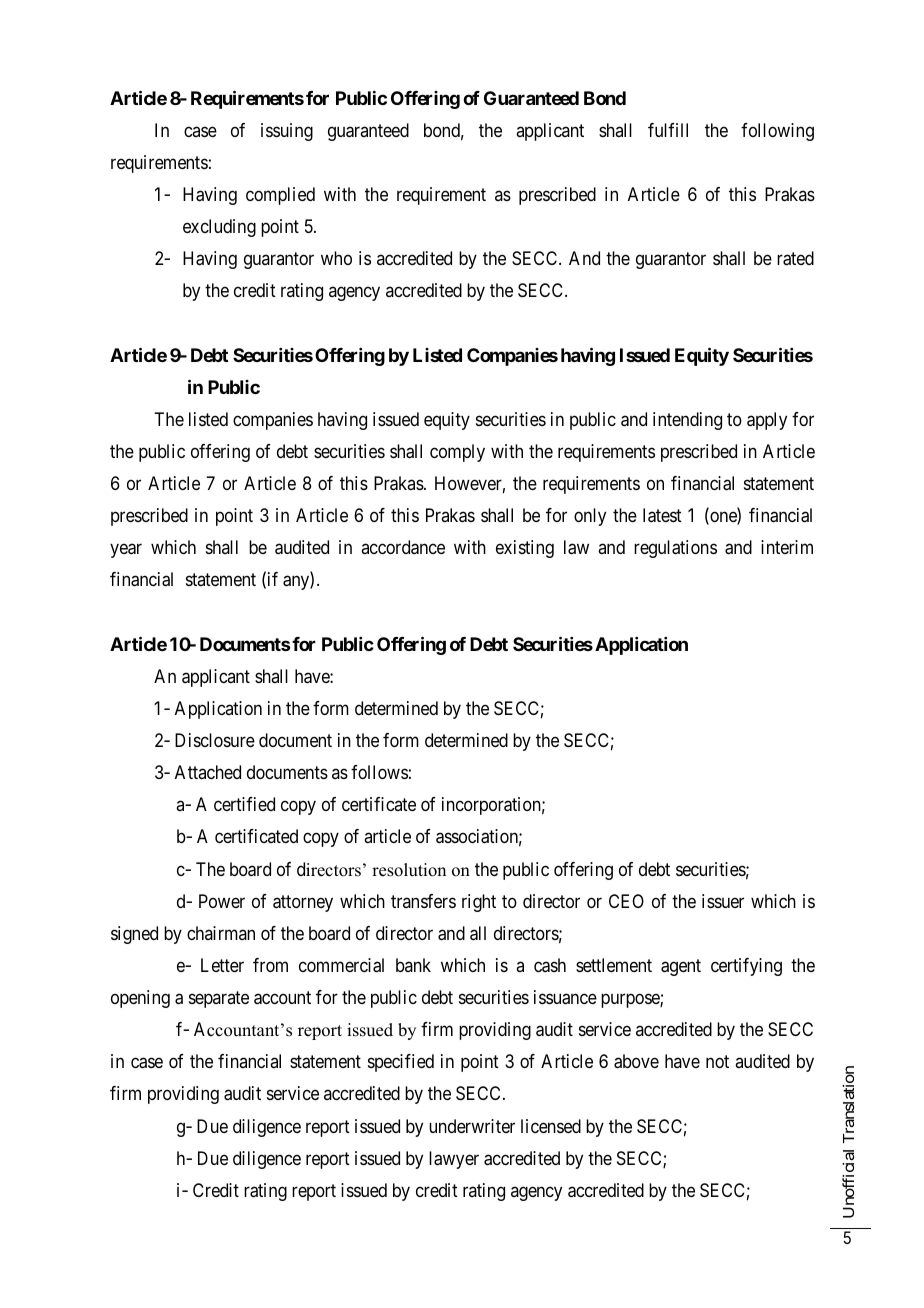  Describe the element at coordinates (126, 551) in the document. I see `year` at that location.
